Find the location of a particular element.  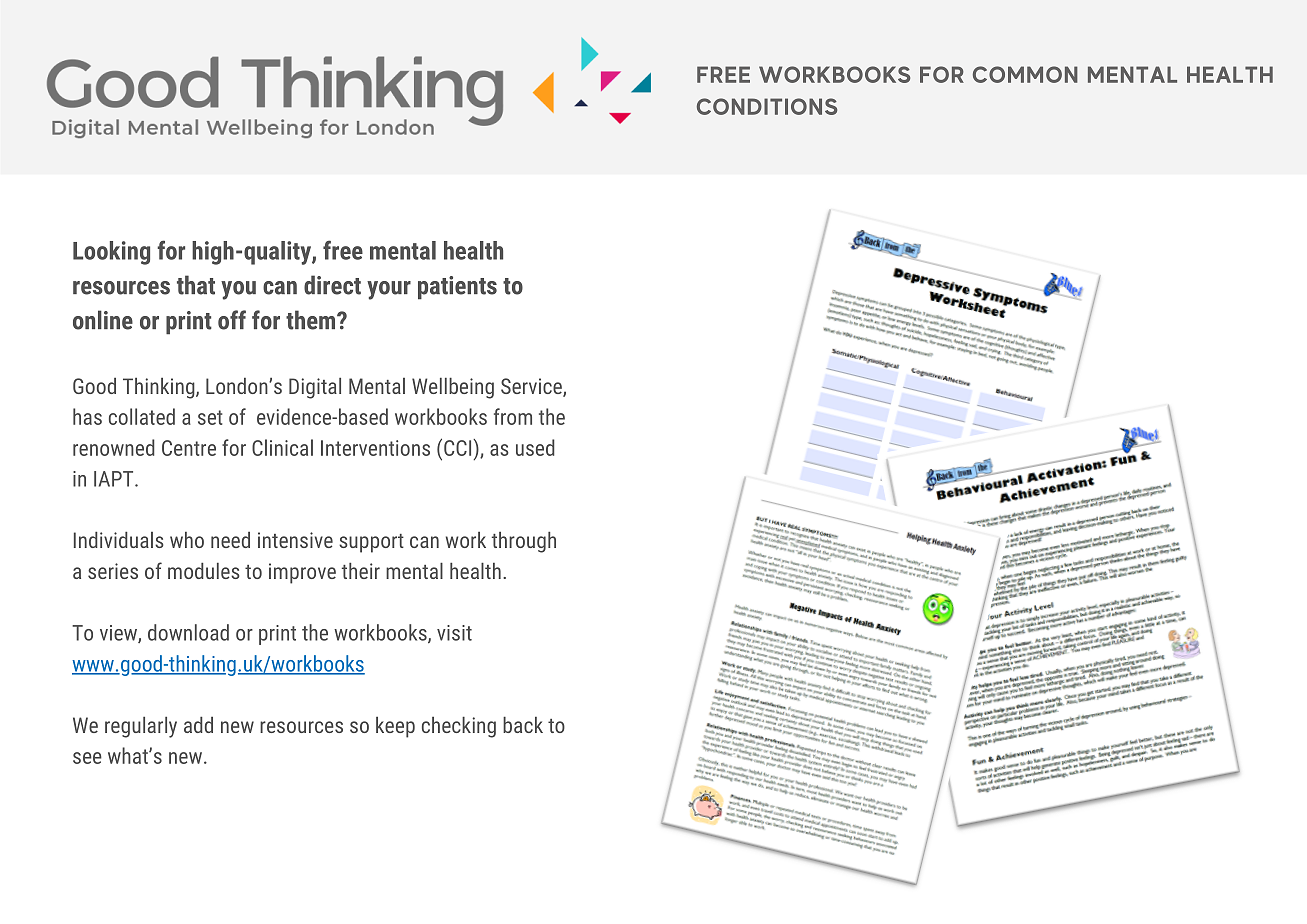

set is located at coordinates (210, 417).
